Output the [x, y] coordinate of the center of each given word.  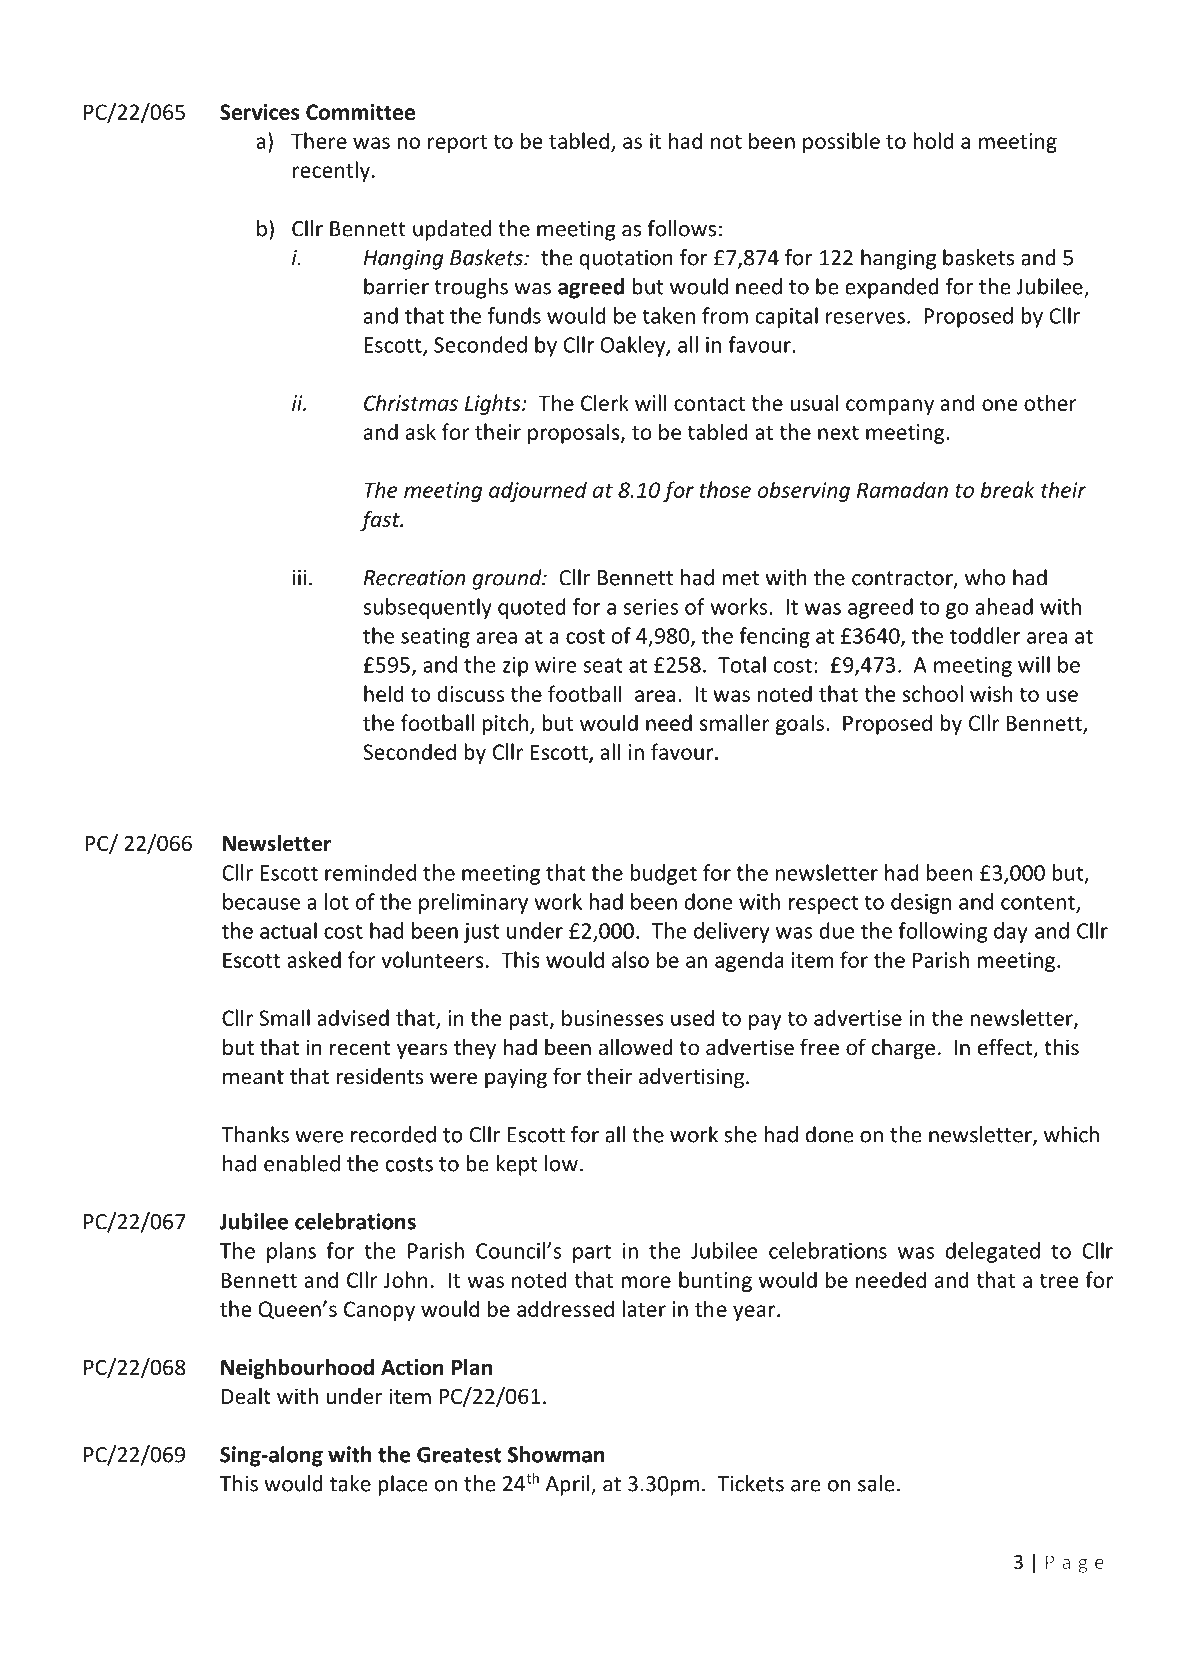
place [402, 1485]
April [568, 1485]
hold [933, 140]
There [319, 140]
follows [681, 228]
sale [876, 1483]
